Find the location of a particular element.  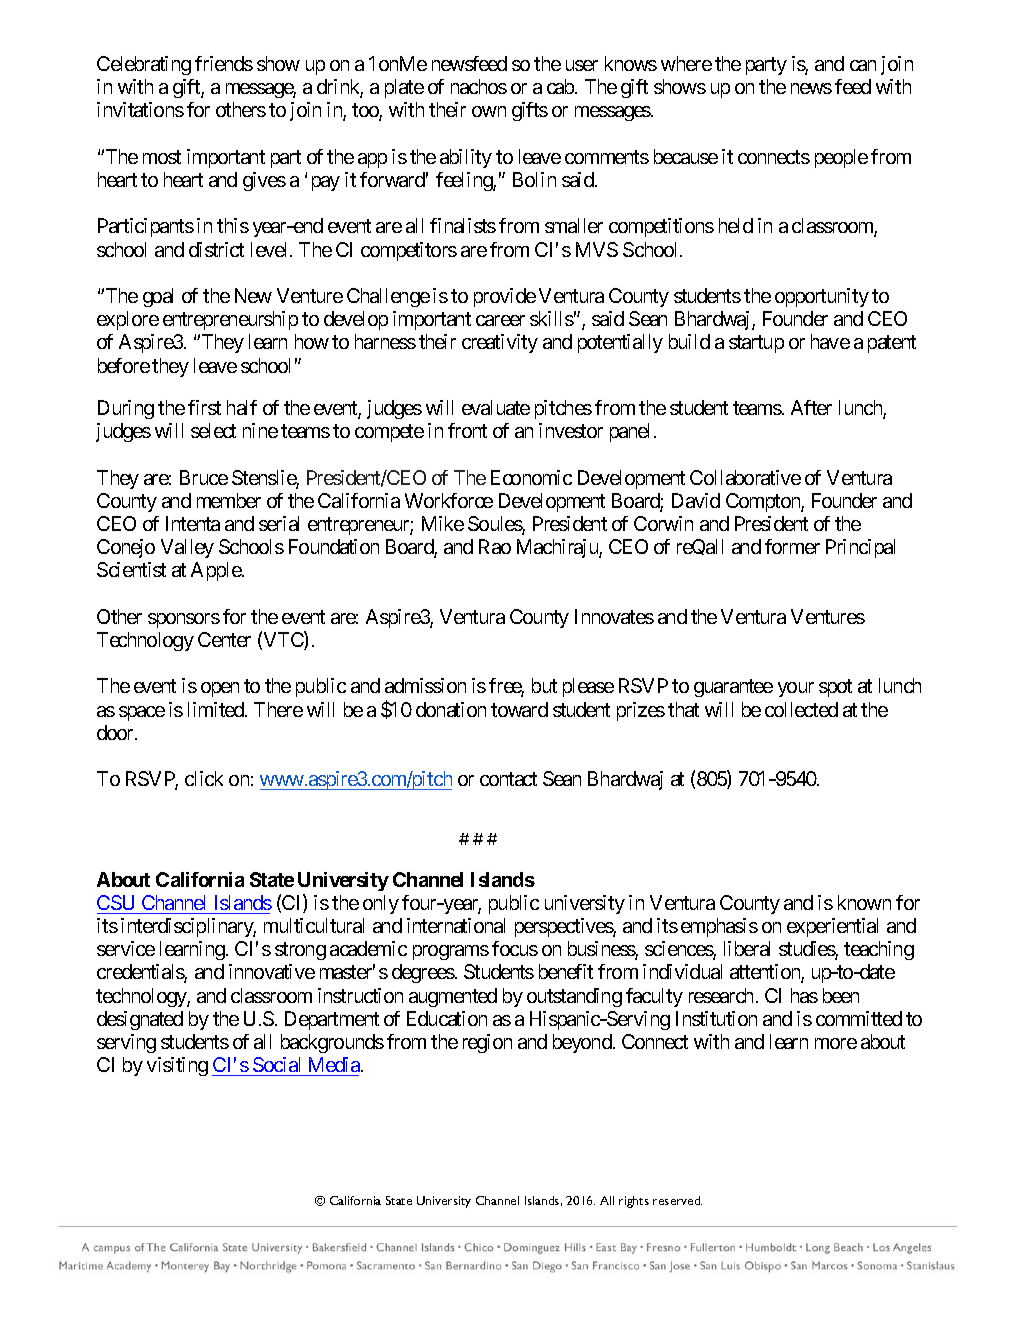

friends is located at coordinates (224, 63).
